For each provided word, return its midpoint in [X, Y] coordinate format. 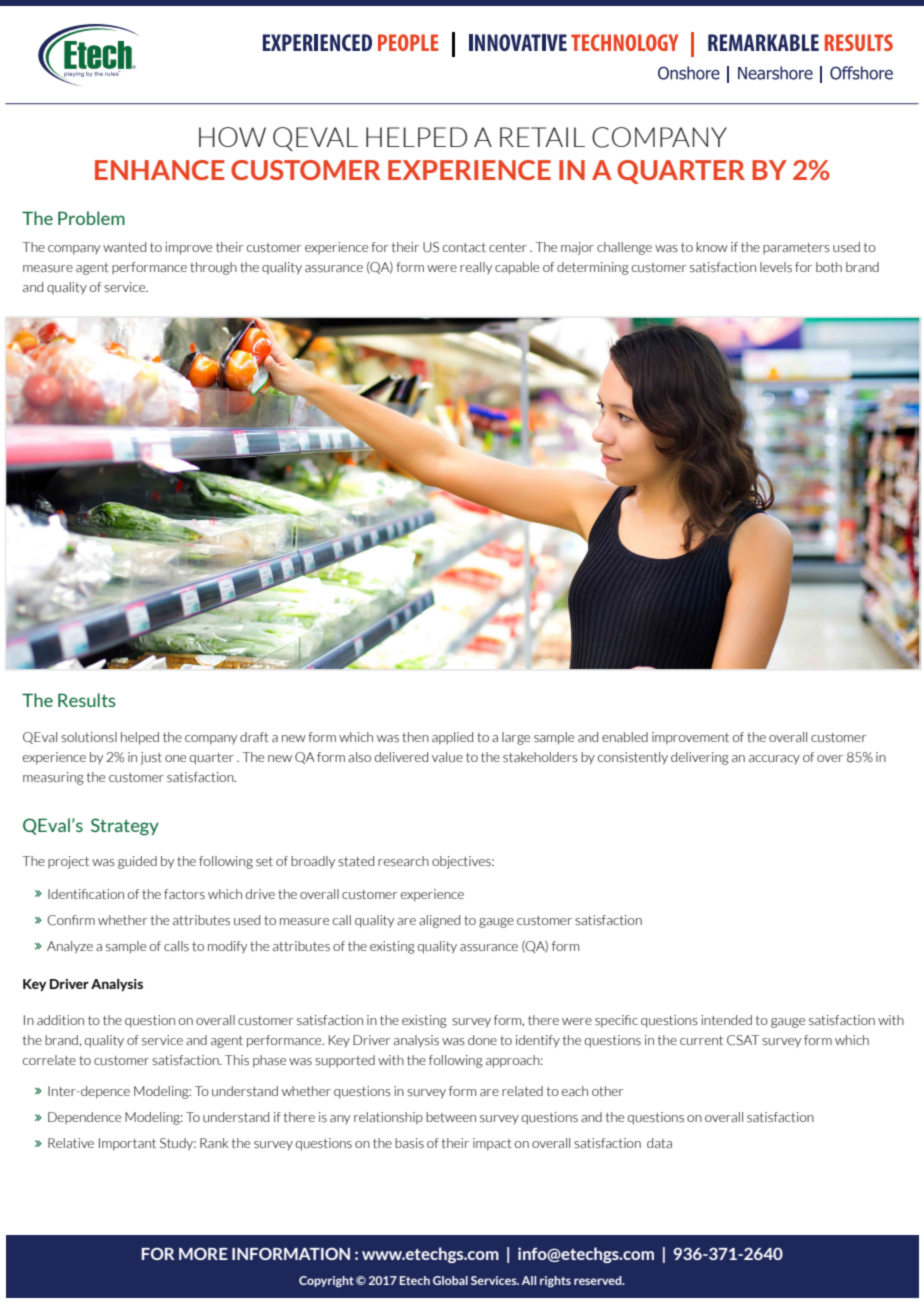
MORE [203, 1253]
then [415, 737]
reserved [599, 1280]
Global [450, 1280]
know [712, 247]
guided [137, 862]
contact [464, 247]
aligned [439, 921]
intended [726, 1020]
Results [87, 700]
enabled [625, 737]
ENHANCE [160, 170]
